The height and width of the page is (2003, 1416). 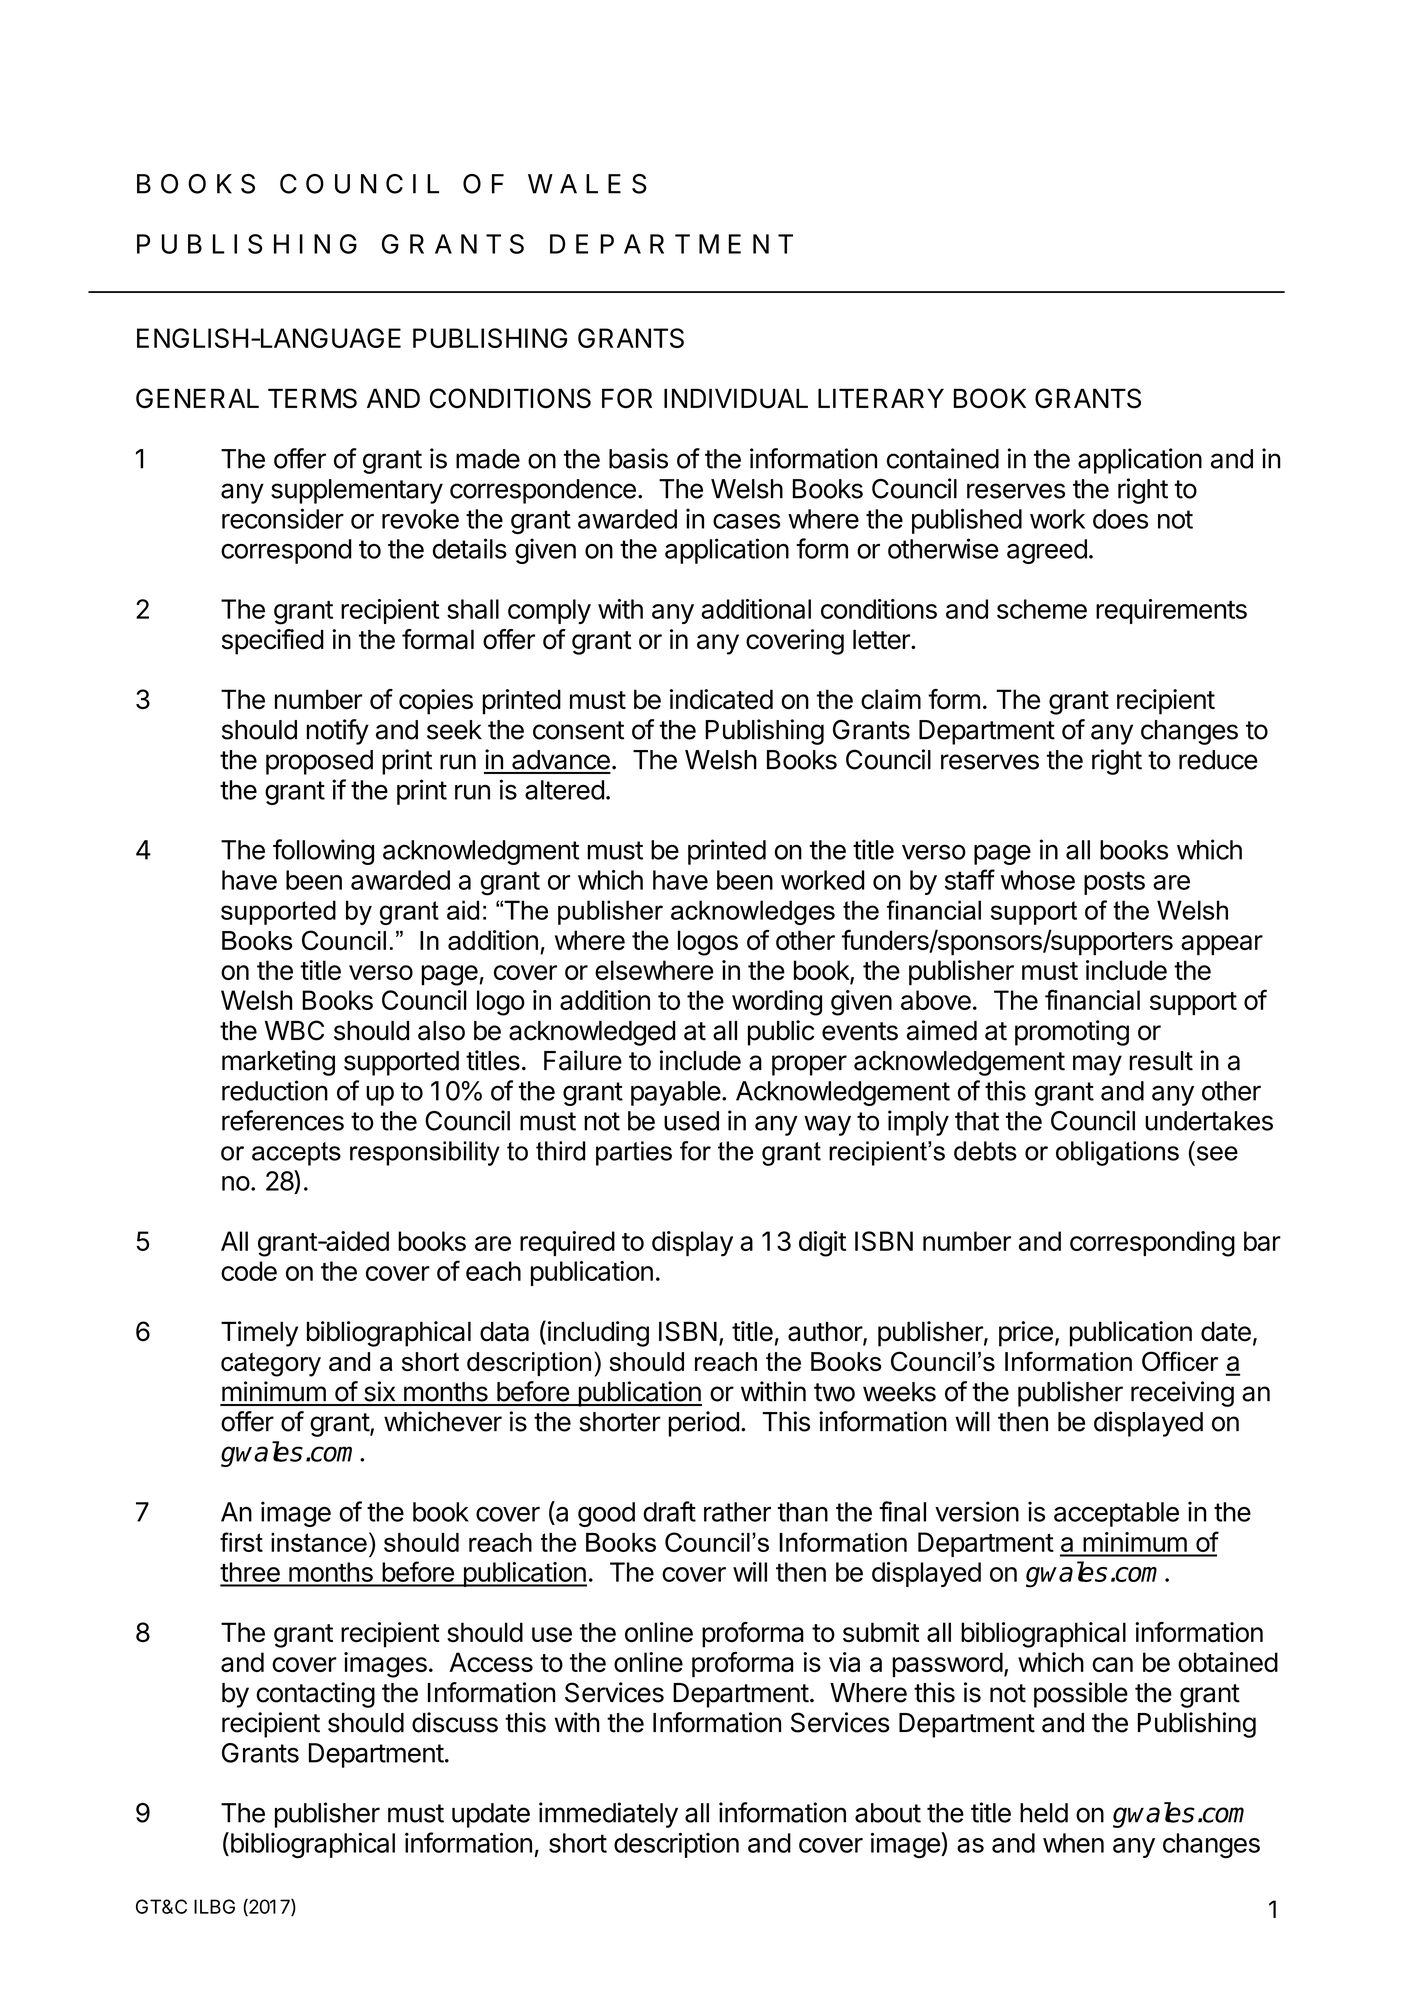 What do you see at coordinates (1218, 760) in the page?
I see `reduce` at bounding box center [1218, 760].
